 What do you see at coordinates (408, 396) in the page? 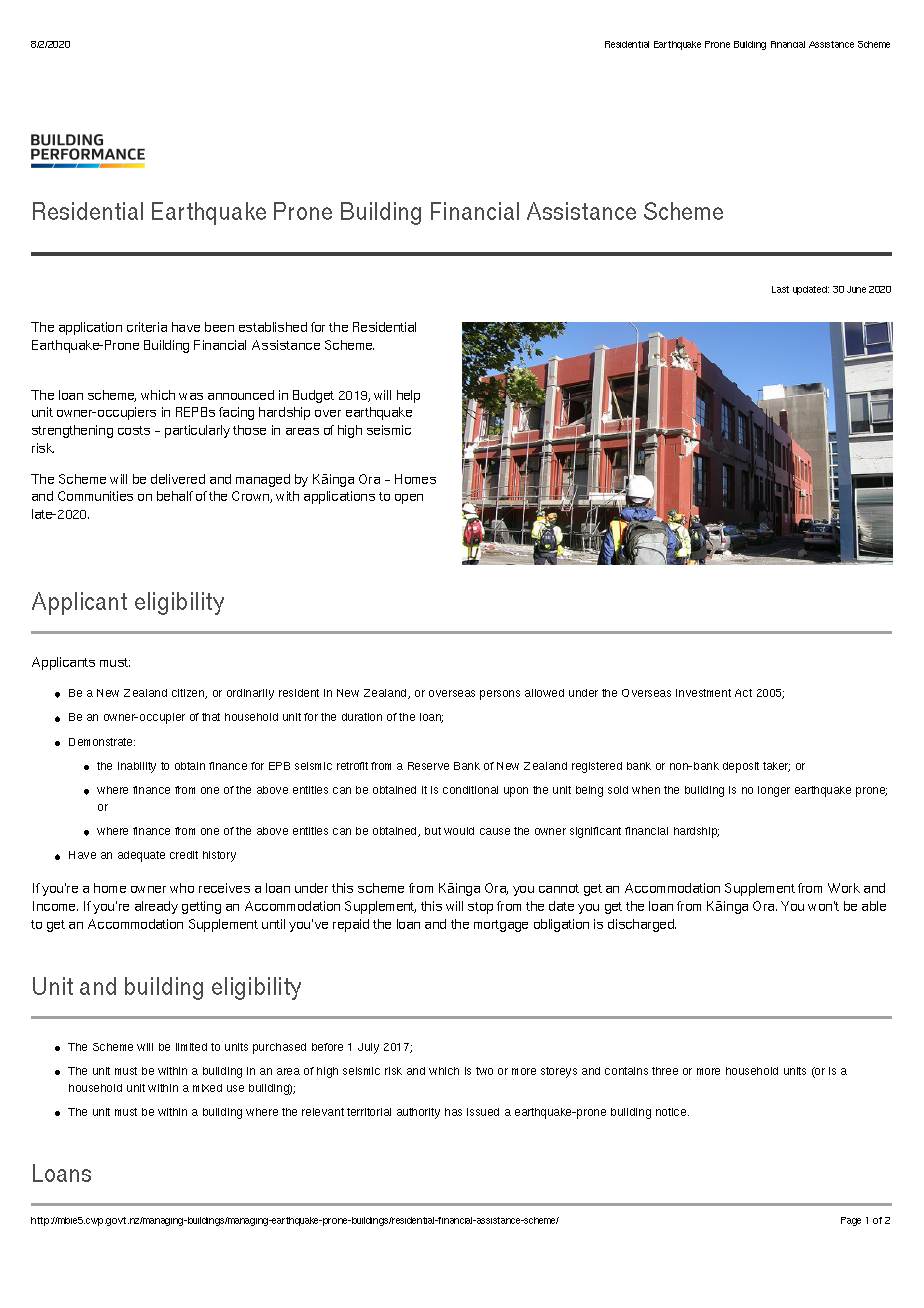
I see `help` at bounding box center [408, 396].
